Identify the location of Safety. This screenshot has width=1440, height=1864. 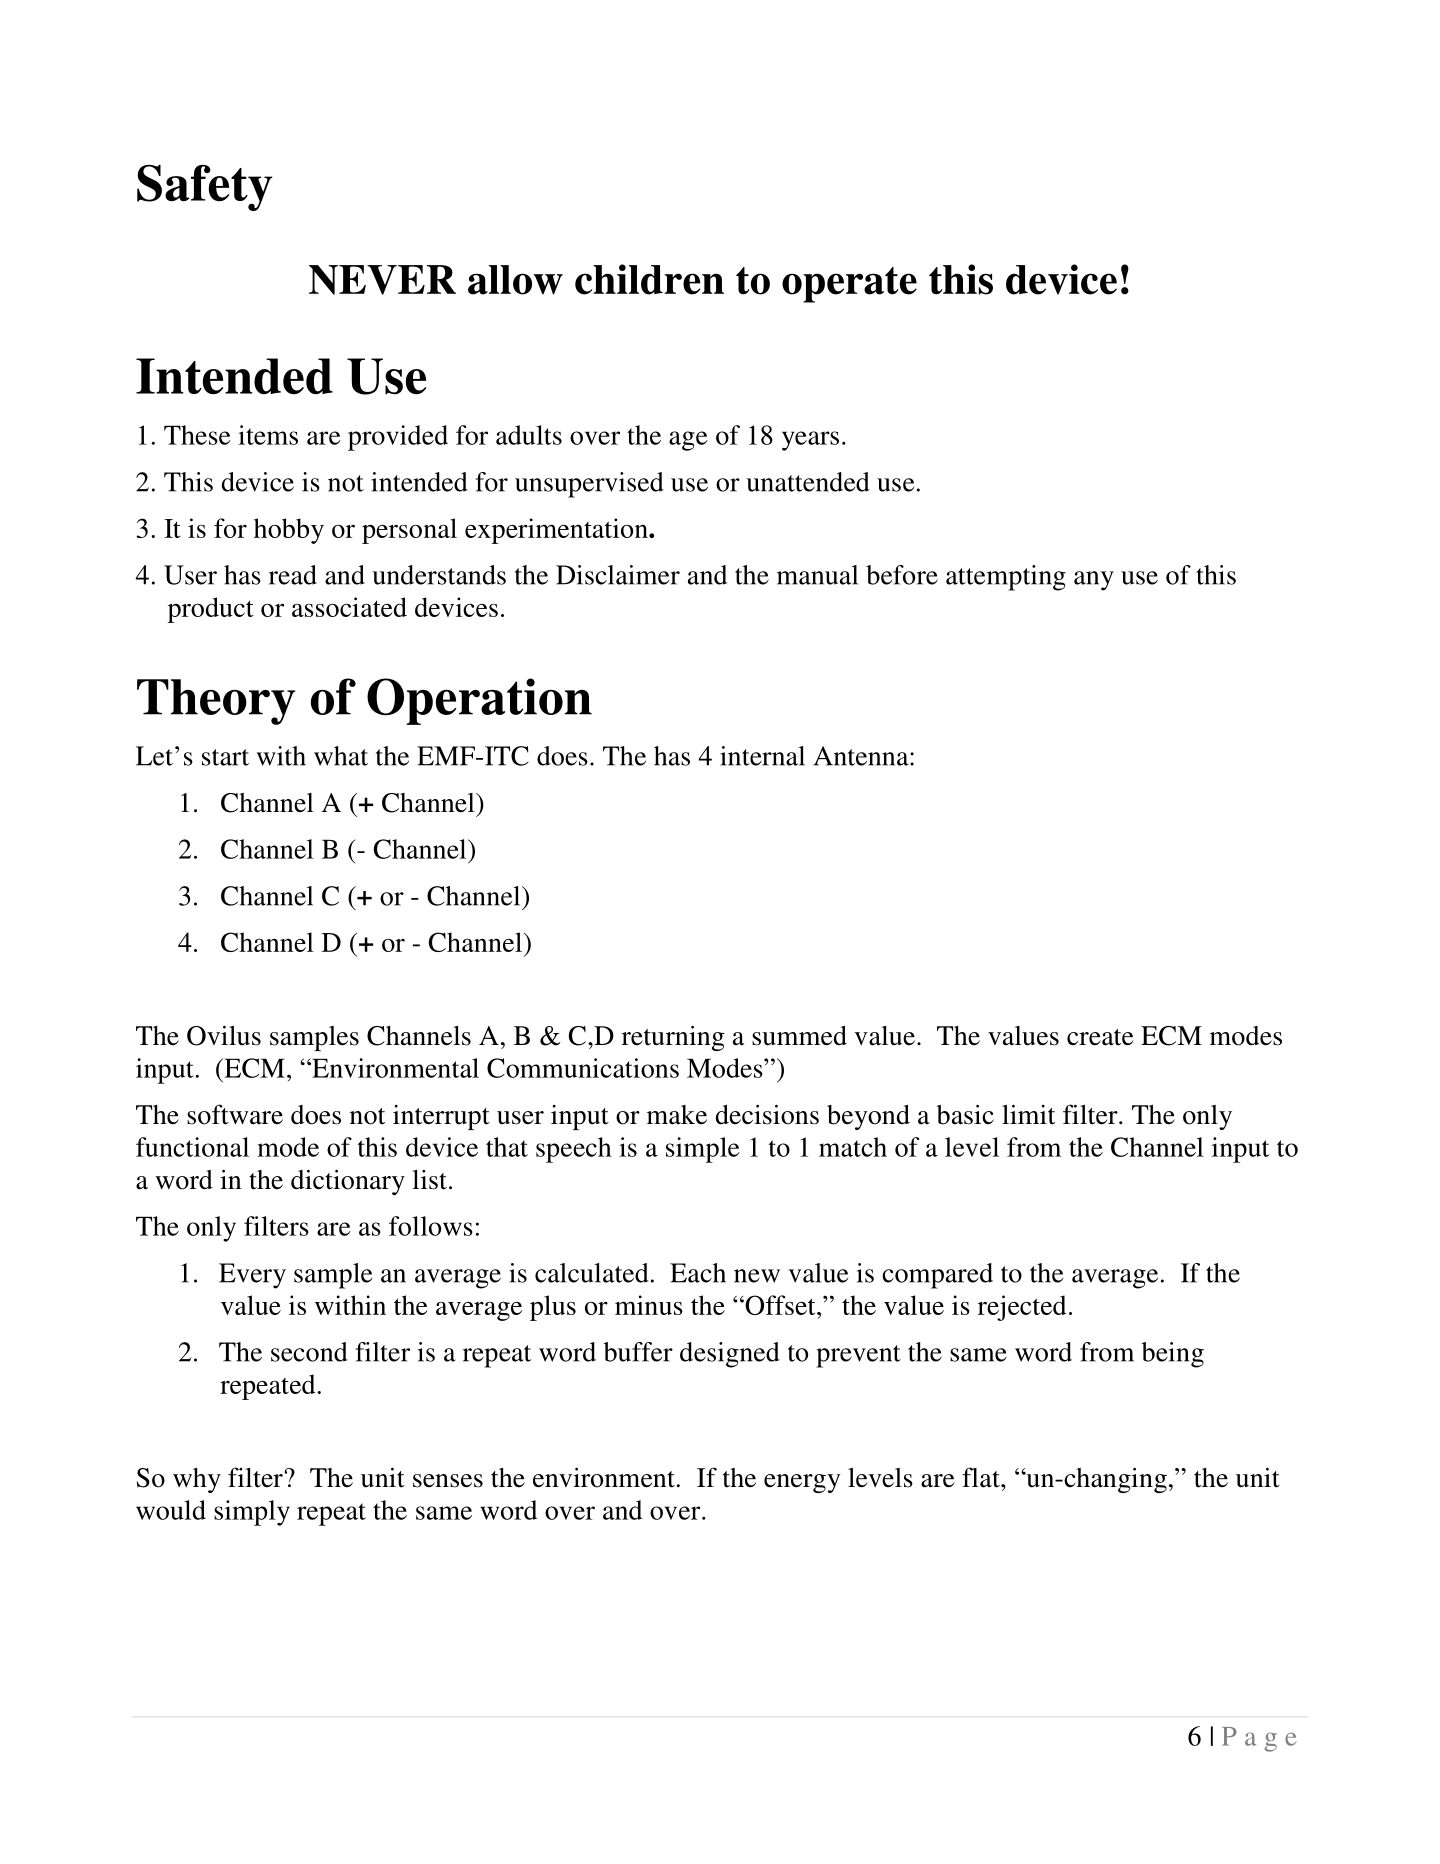
(205, 187).
